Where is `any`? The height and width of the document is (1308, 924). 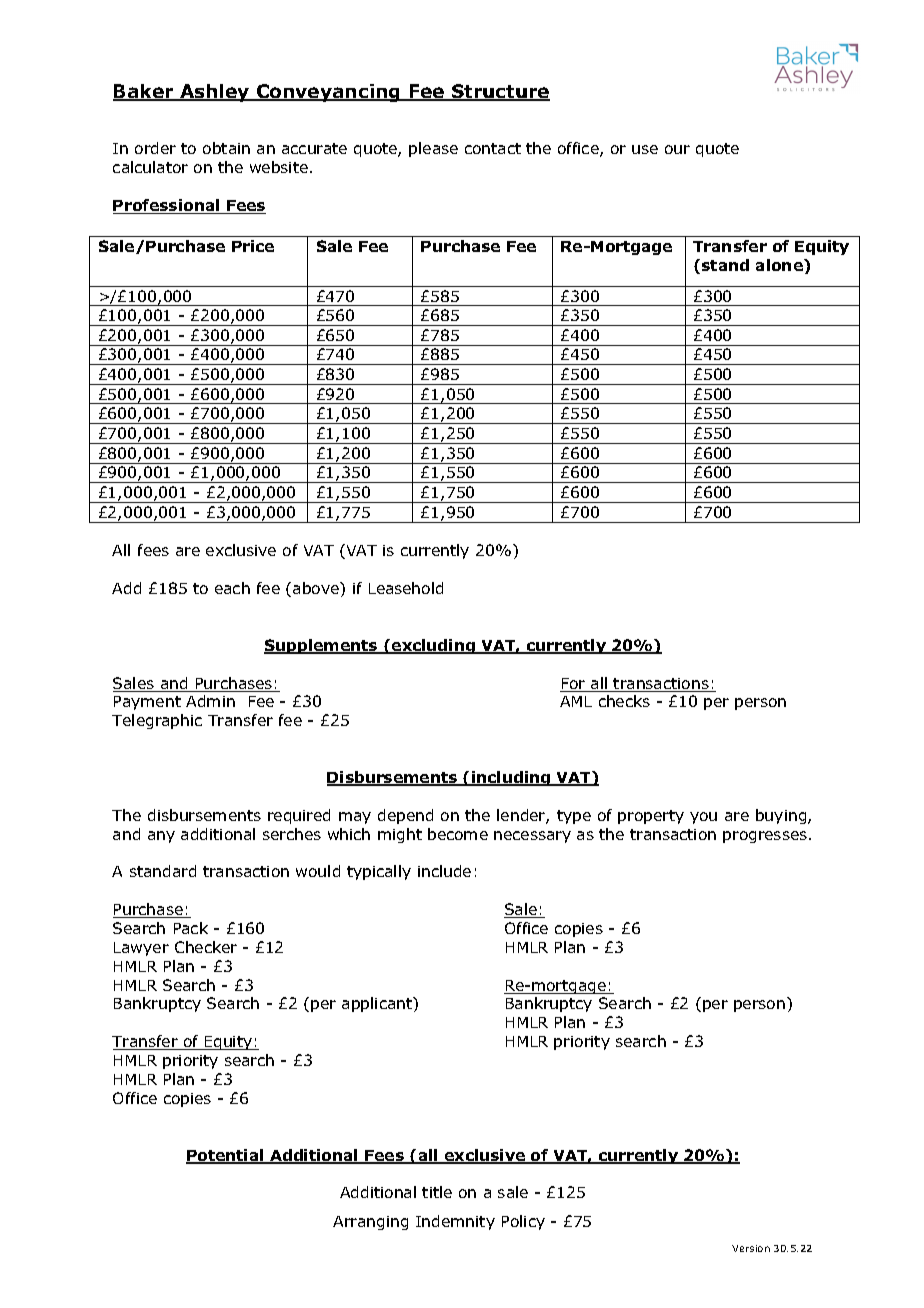
any is located at coordinates (161, 837).
